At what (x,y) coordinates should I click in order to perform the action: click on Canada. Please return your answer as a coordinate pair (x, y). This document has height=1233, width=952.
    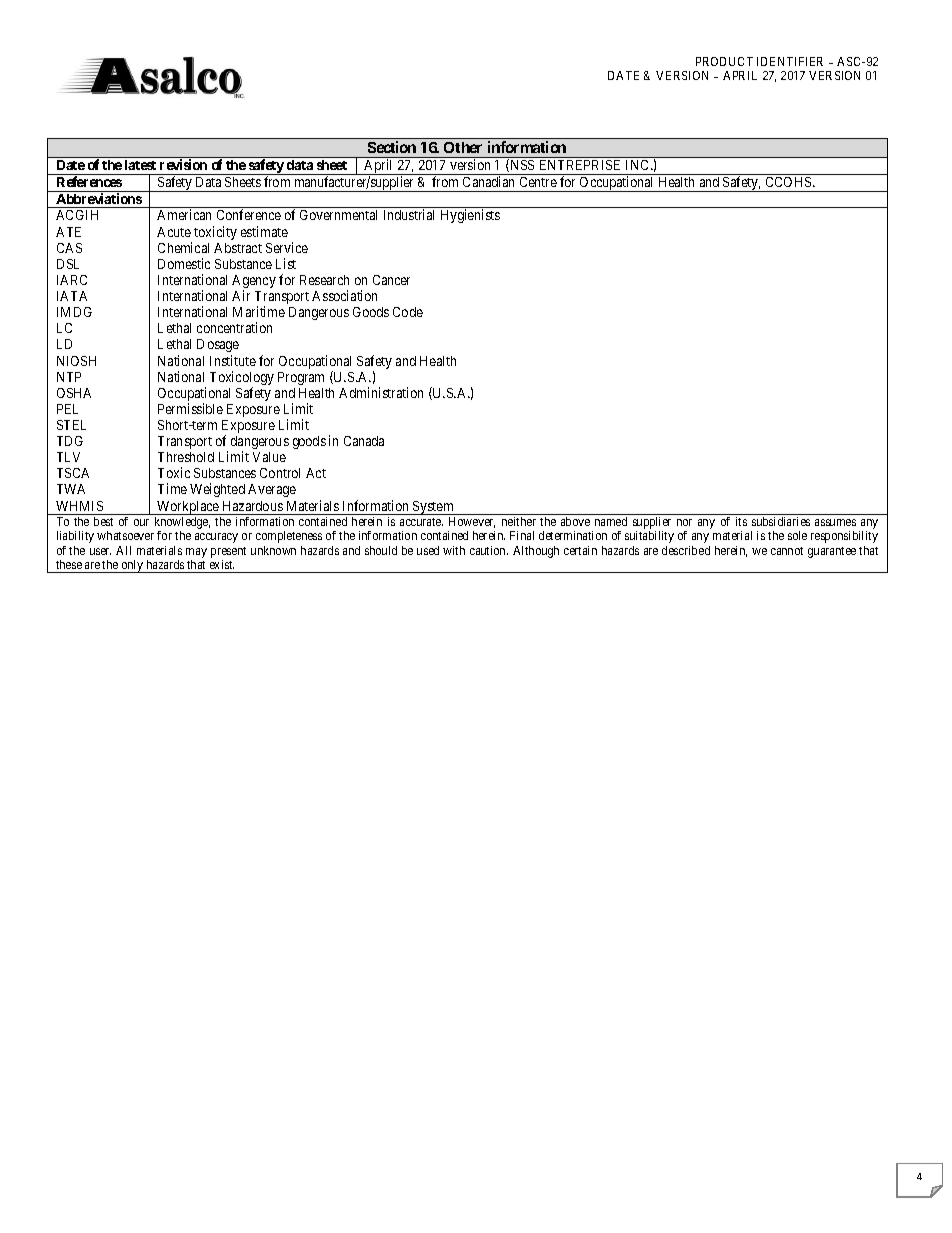
    Looking at the image, I should click on (364, 441).
